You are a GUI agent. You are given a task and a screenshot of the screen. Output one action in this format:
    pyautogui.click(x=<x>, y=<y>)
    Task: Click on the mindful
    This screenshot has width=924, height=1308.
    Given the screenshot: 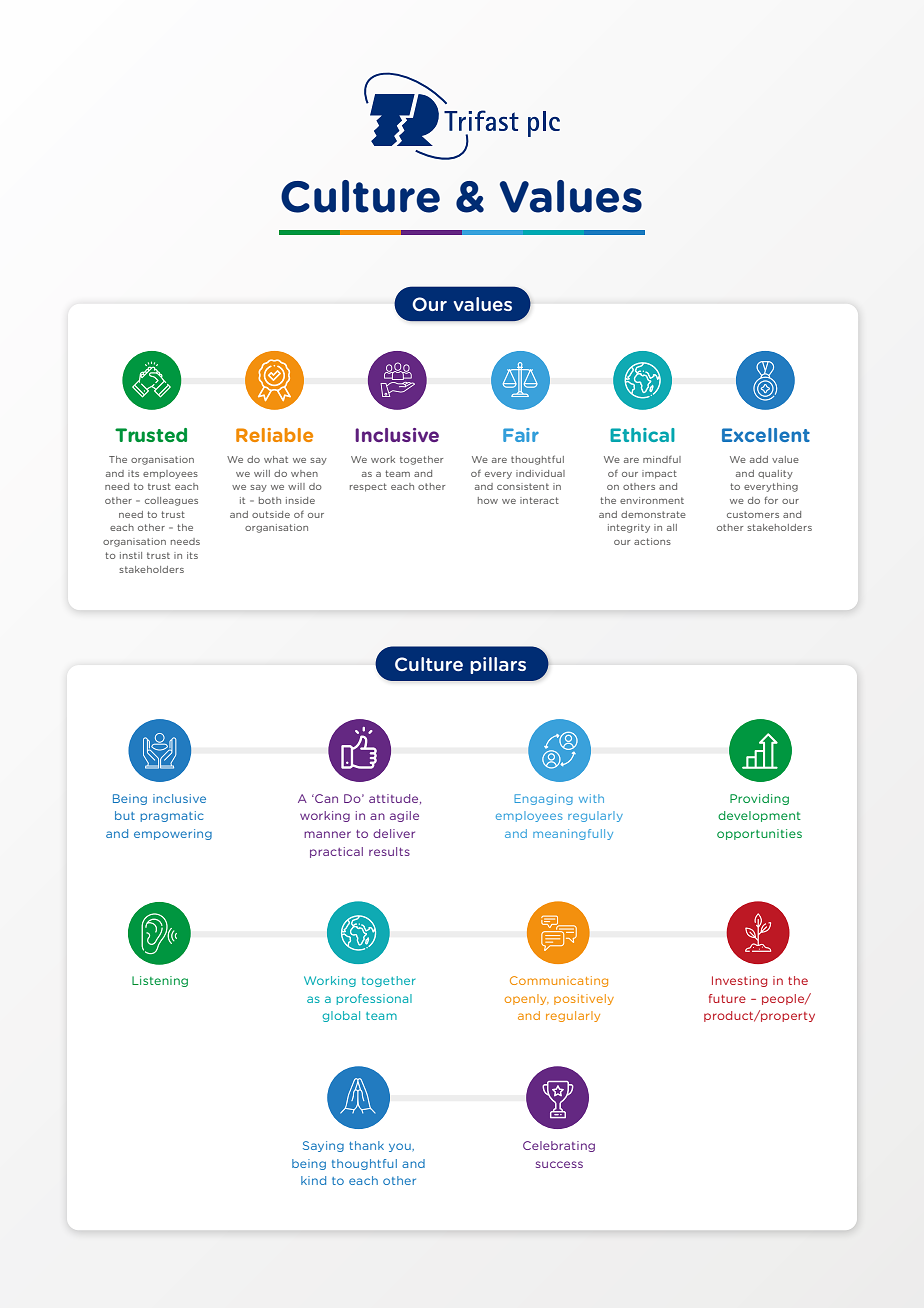 What is the action you would take?
    pyautogui.click(x=662, y=459)
